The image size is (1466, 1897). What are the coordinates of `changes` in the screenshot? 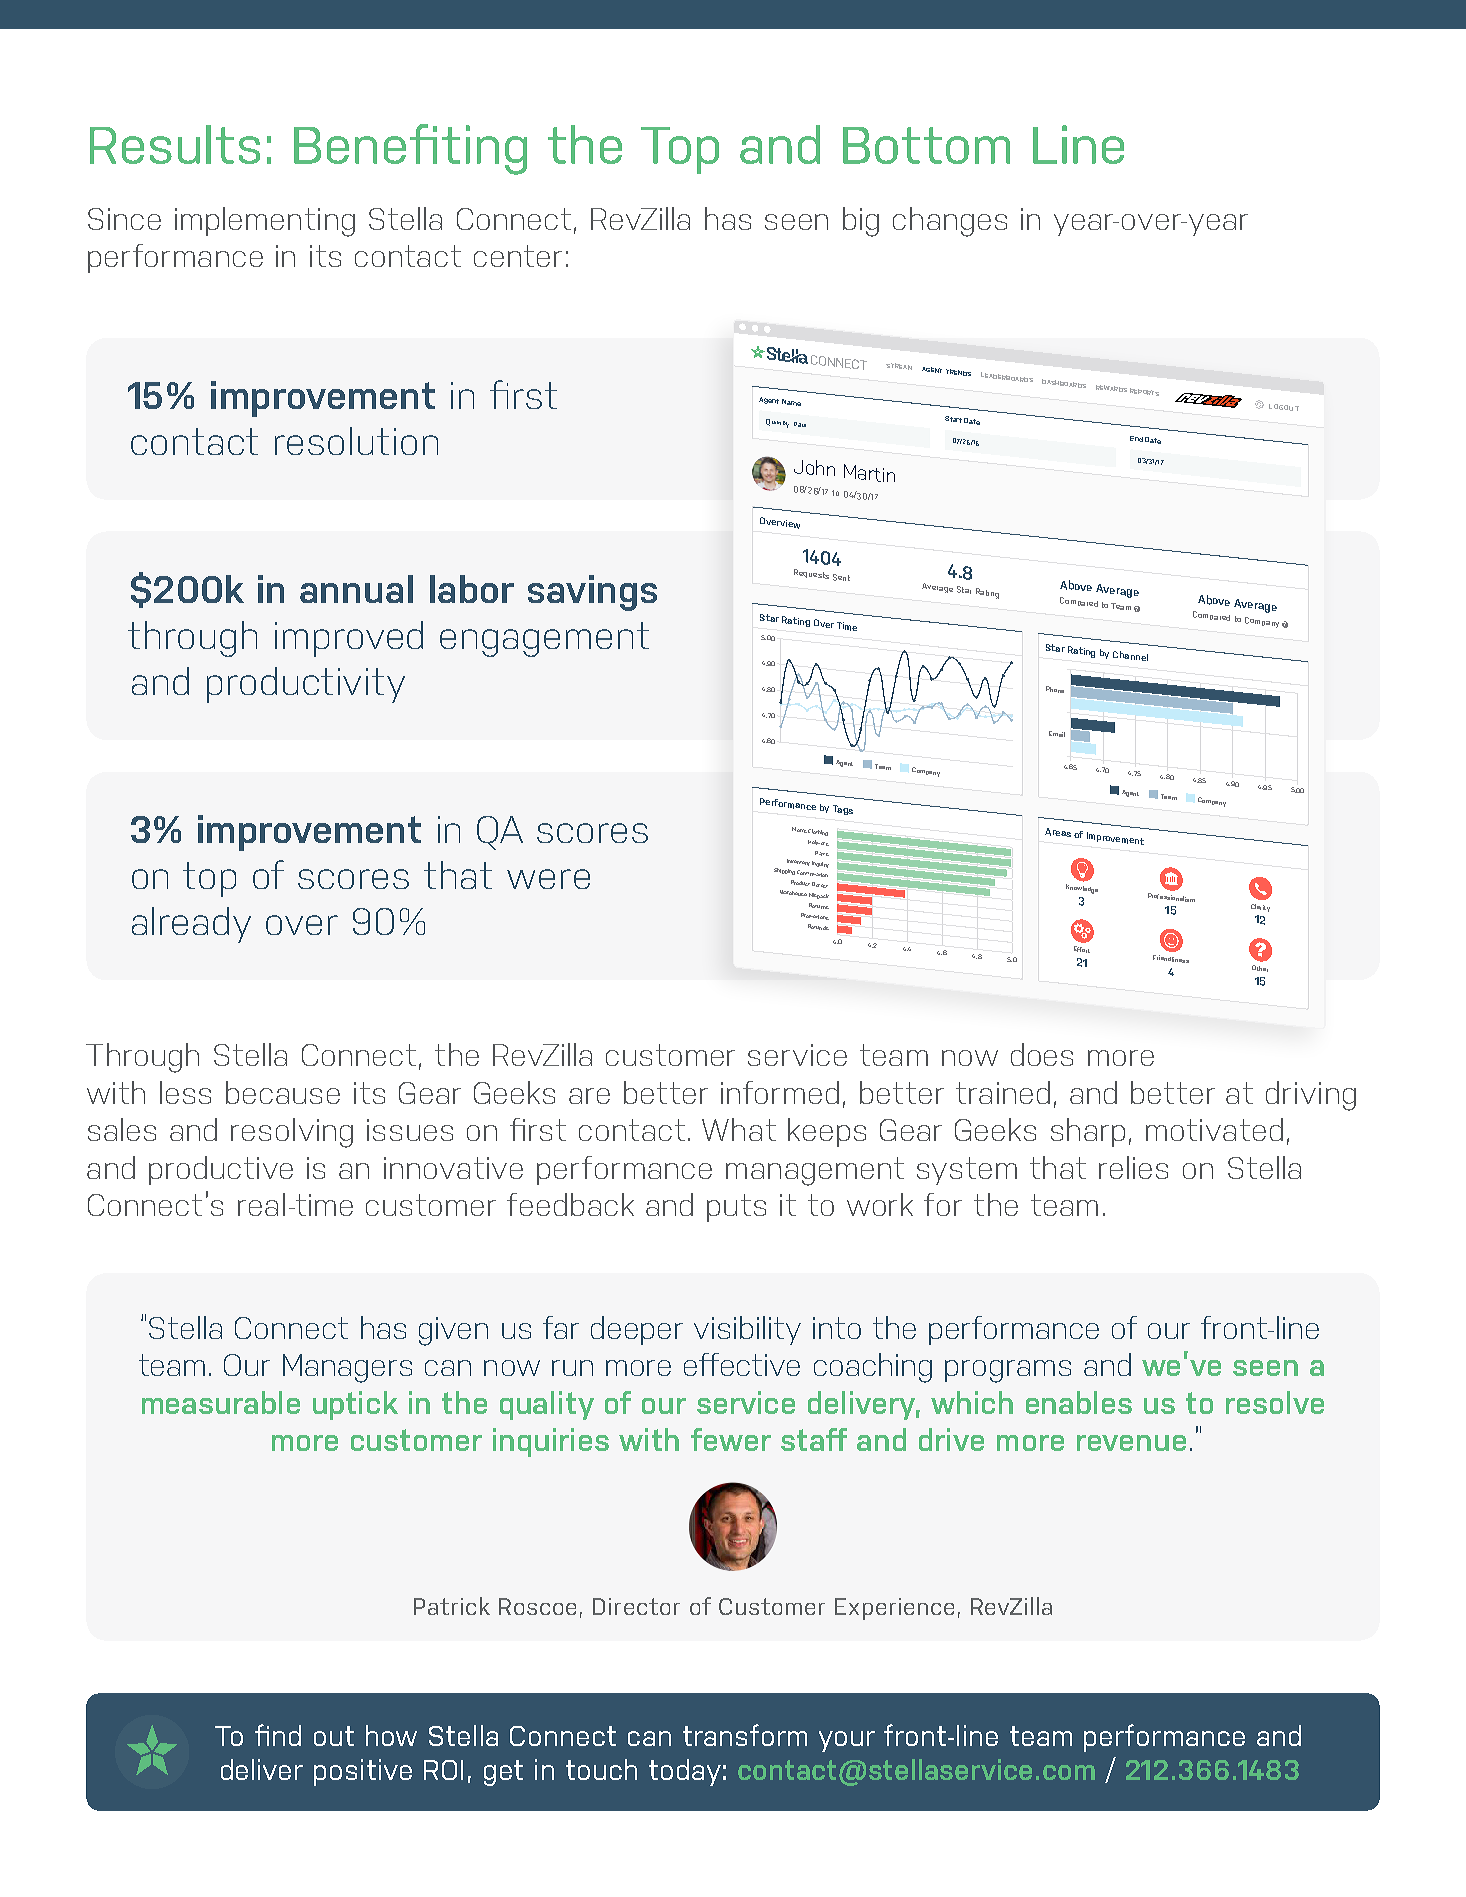 It's located at (950, 222).
